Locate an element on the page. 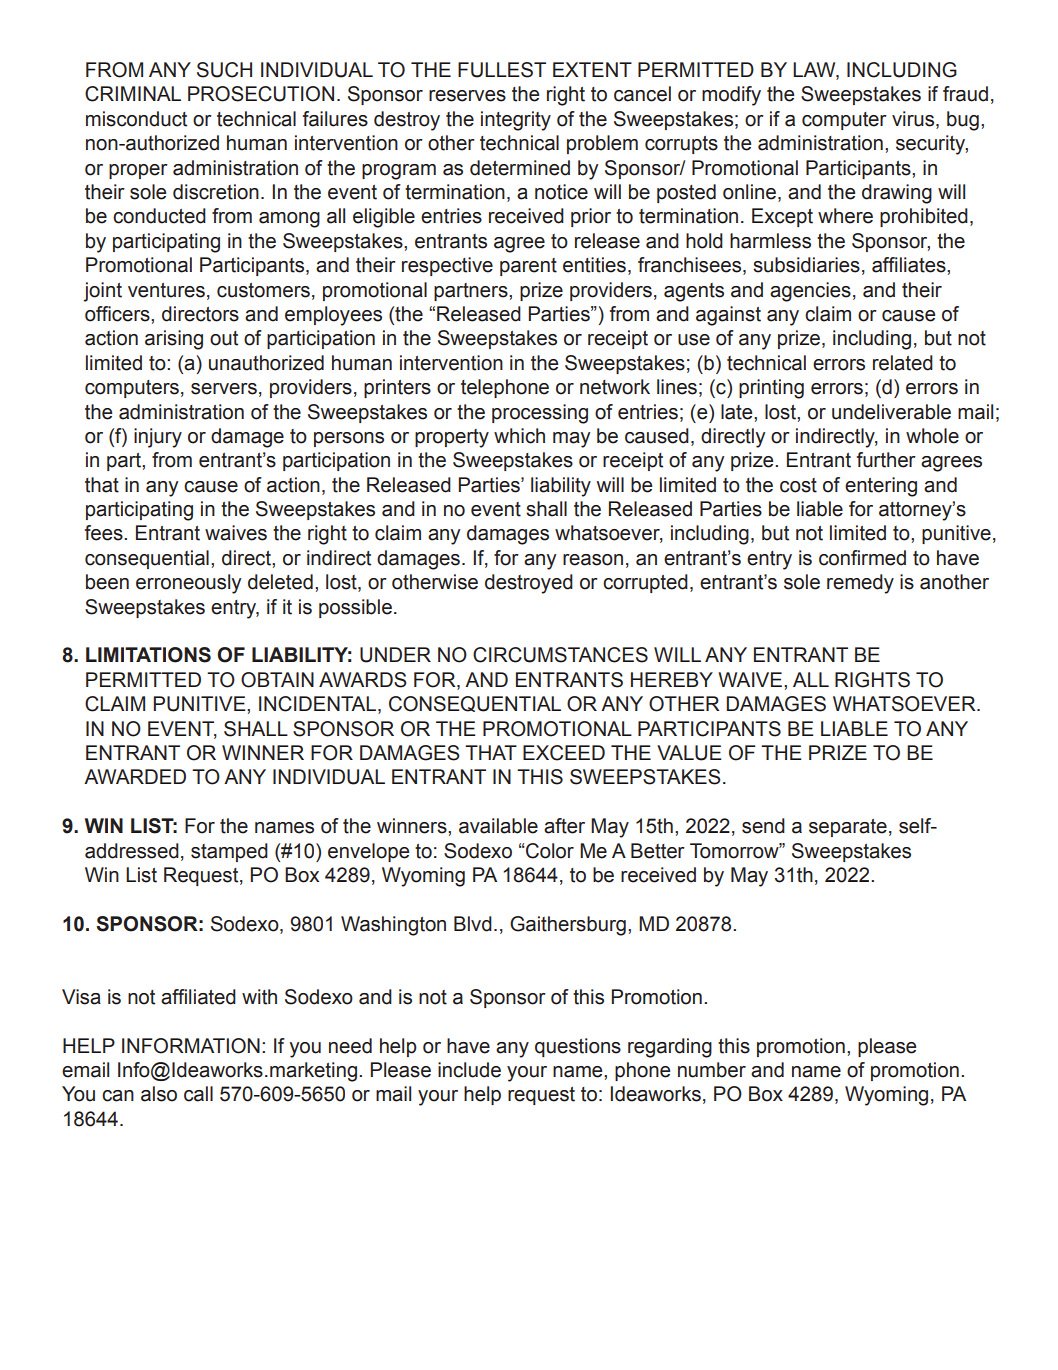 Image resolution: width=1058 pixels, height=1370 pixels. integrity is located at coordinates (516, 121).
